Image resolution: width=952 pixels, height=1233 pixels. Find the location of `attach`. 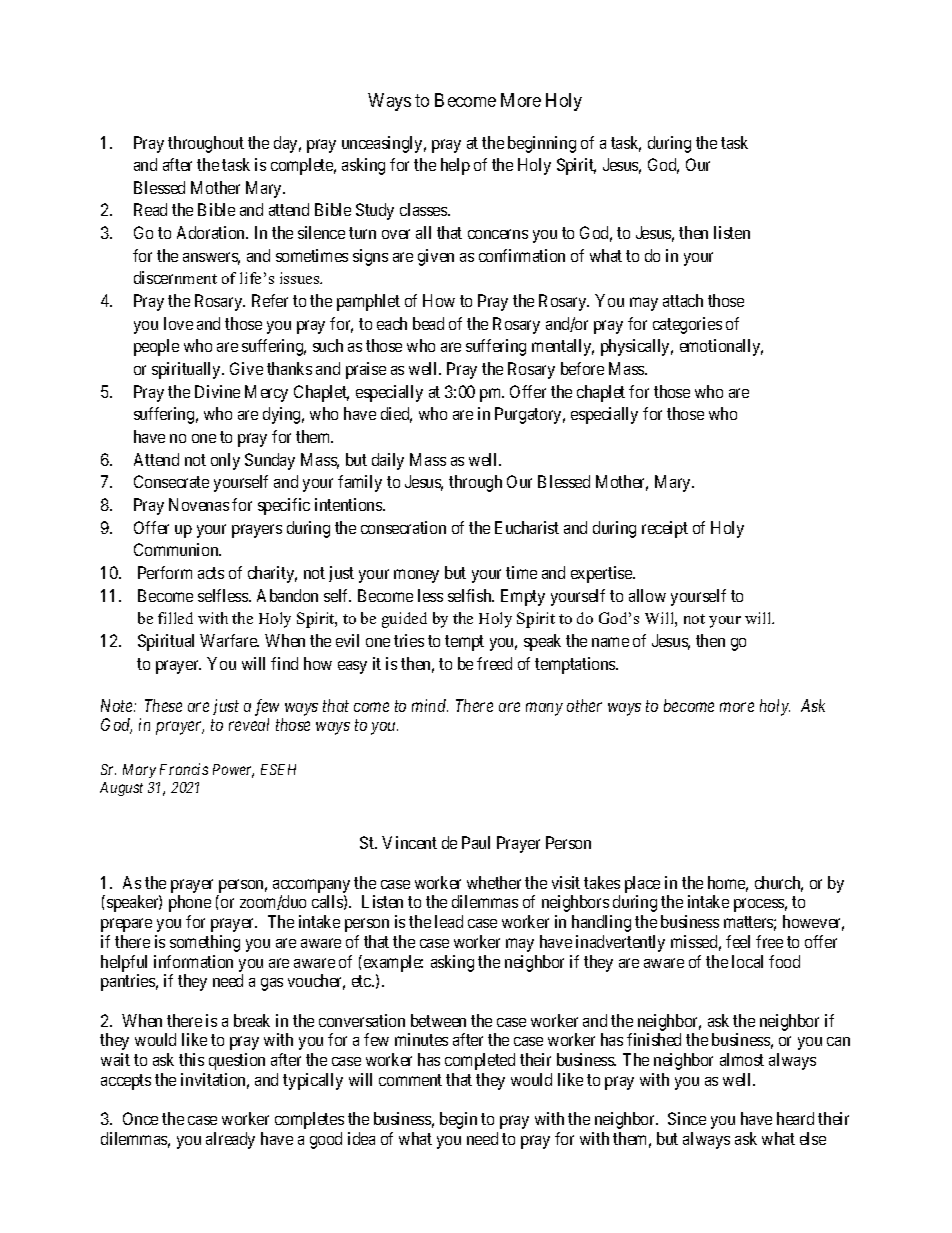

attach is located at coordinates (683, 300).
